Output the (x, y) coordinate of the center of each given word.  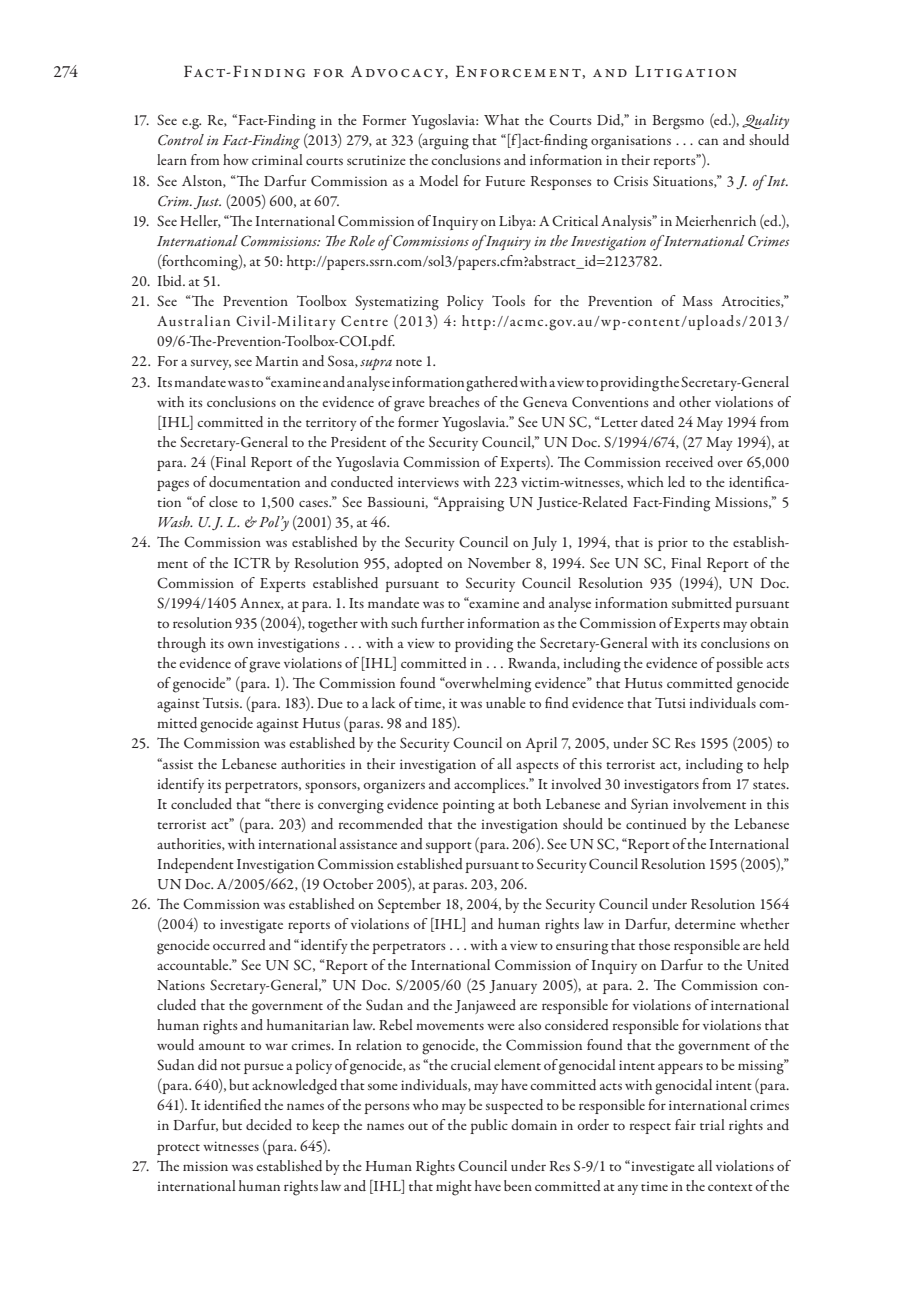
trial (712, 1124)
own (240, 644)
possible (739, 664)
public (489, 1126)
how (236, 159)
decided (269, 1124)
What (501, 119)
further (442, 622)
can (708, 141)
